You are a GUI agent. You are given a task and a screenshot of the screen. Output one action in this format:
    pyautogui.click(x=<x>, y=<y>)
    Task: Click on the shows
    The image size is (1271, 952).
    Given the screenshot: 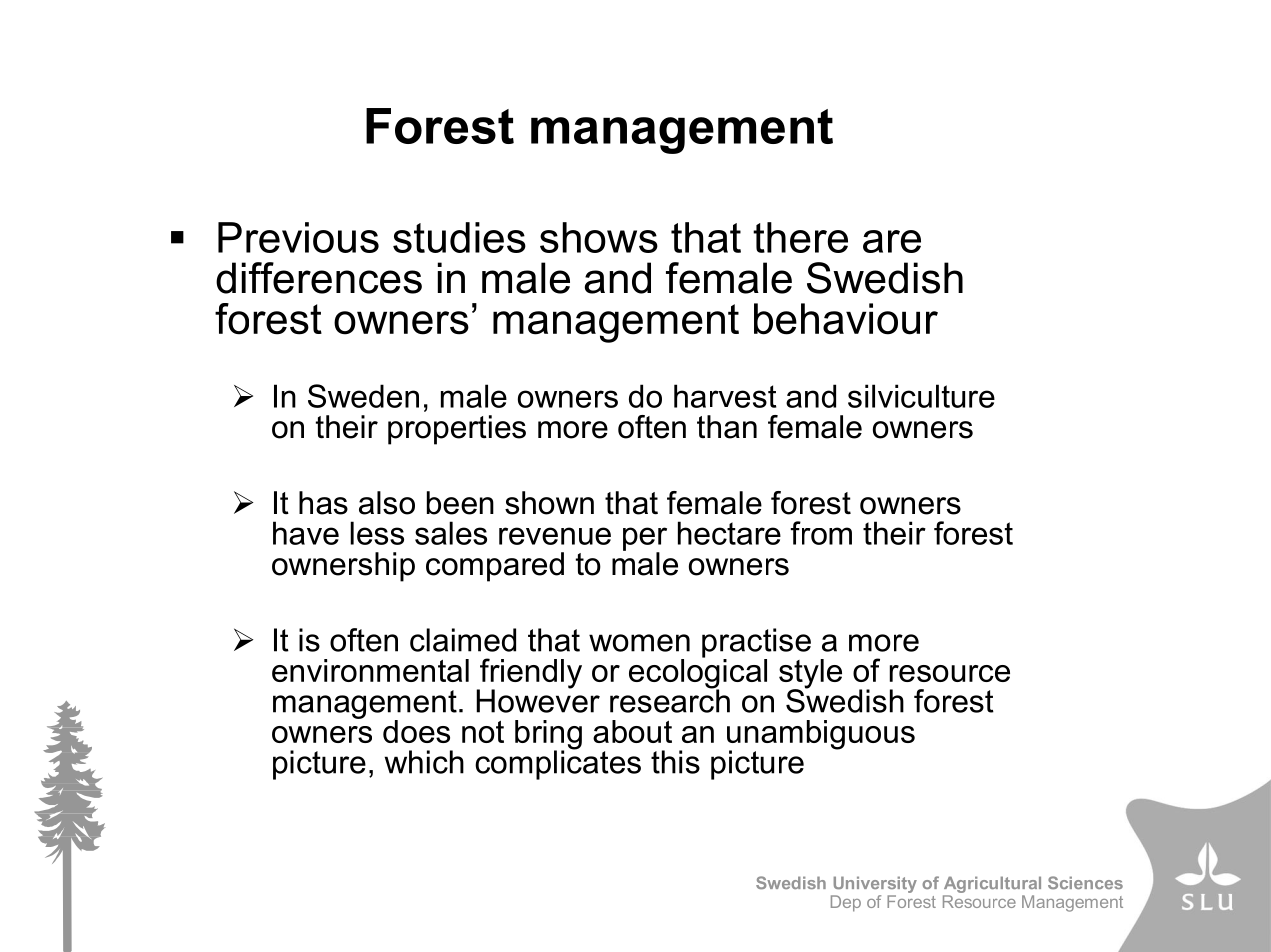 What is the action you would take?
    pyautogui.click(x=599, y=237)
